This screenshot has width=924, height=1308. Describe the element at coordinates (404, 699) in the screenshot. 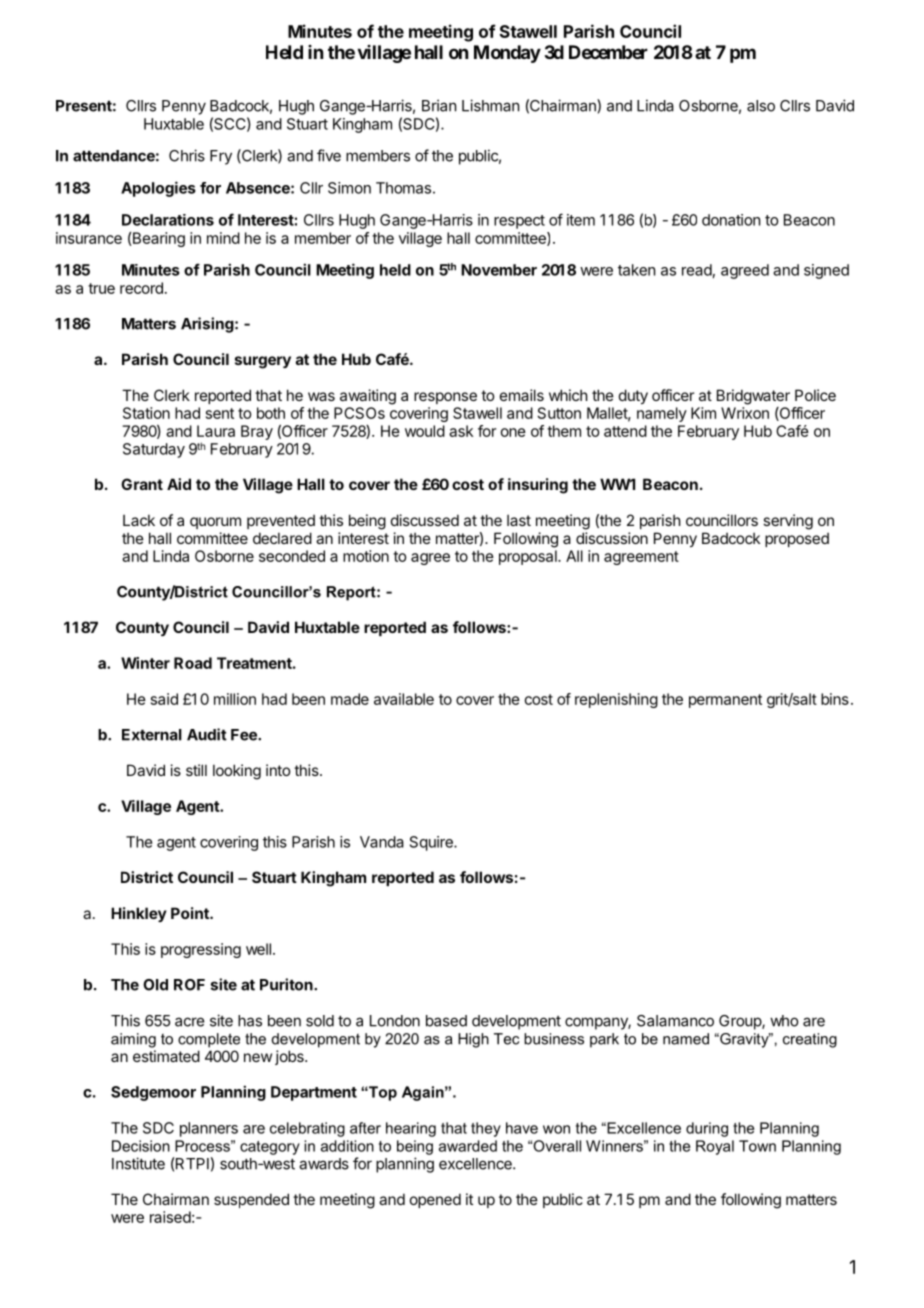

I see `available` at that location.
